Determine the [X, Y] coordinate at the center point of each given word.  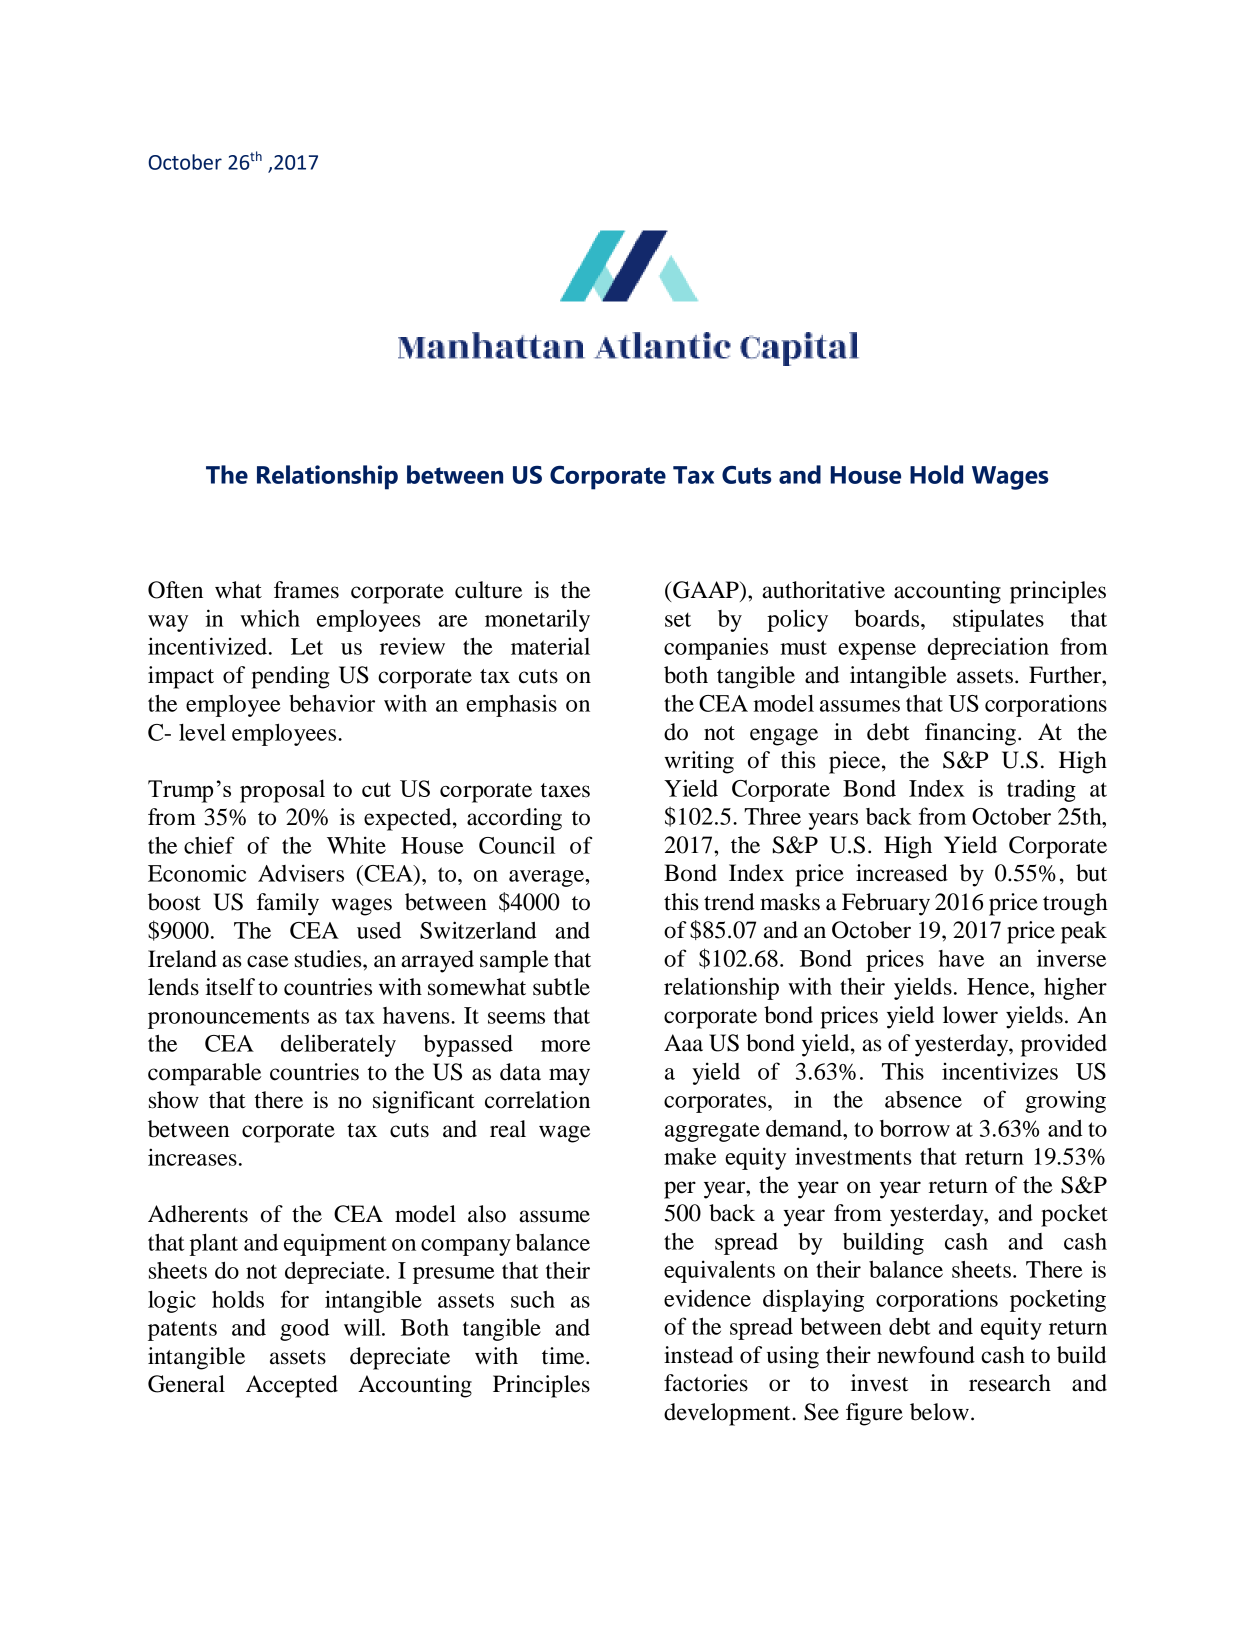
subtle [561, 987]
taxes [565, 790]
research [1010, 1383]
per [680, 1190]
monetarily [537, 620]
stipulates [998, 620]
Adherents [198, 1214]
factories [706, 1383]
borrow [915, 1128]
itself [230, 987]
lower [970, 1015]
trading [1041, 790]
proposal [282, 791]
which [270, 618]
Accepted [292, 1386]
